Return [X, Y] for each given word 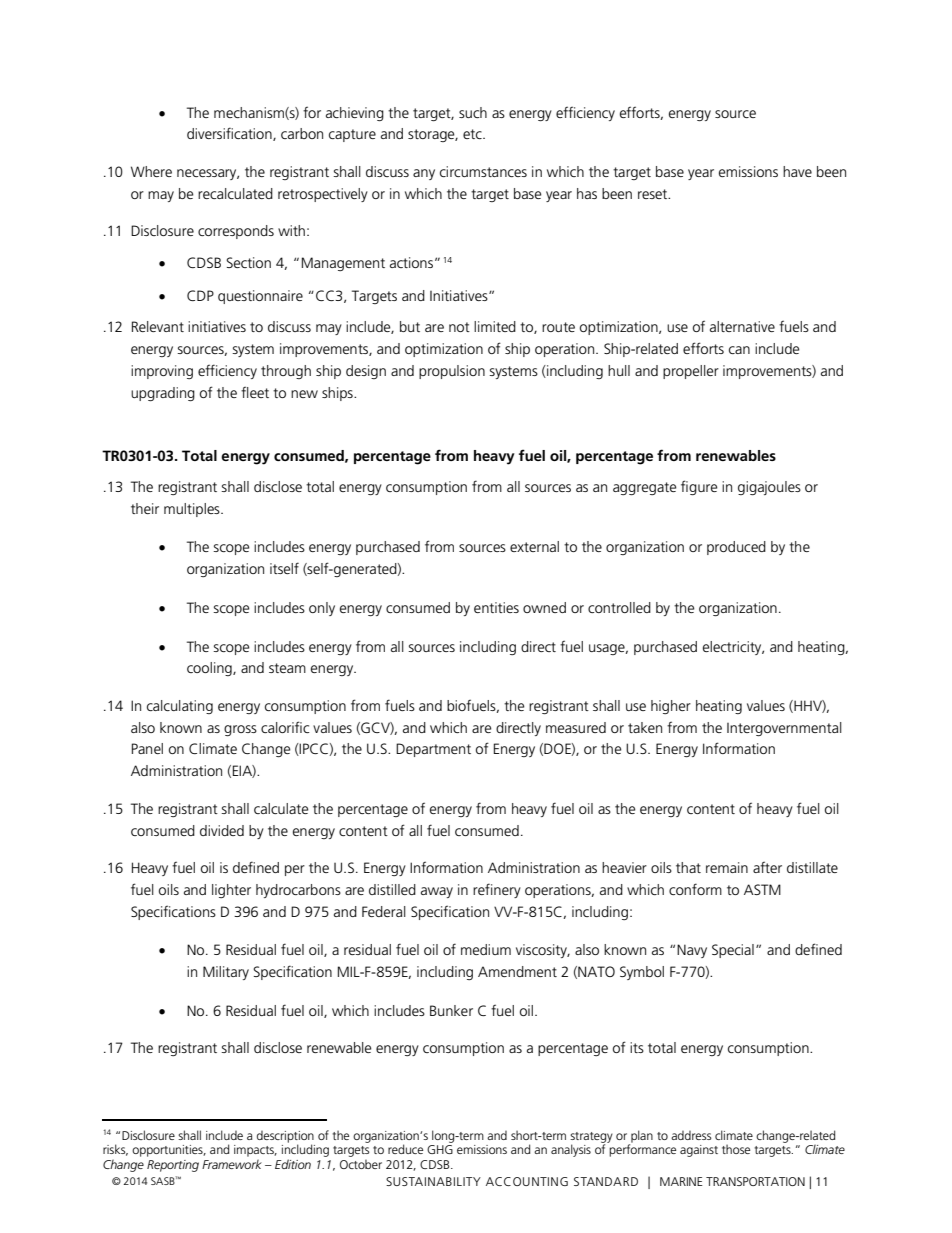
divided [222, 830]
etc [473, 134]
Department [433, 750]
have [797, 171]
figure [699, 487]
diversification [230, 134]
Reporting [173, 1166]
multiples [193, 510]
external [534, 546]
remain [727, 867]
